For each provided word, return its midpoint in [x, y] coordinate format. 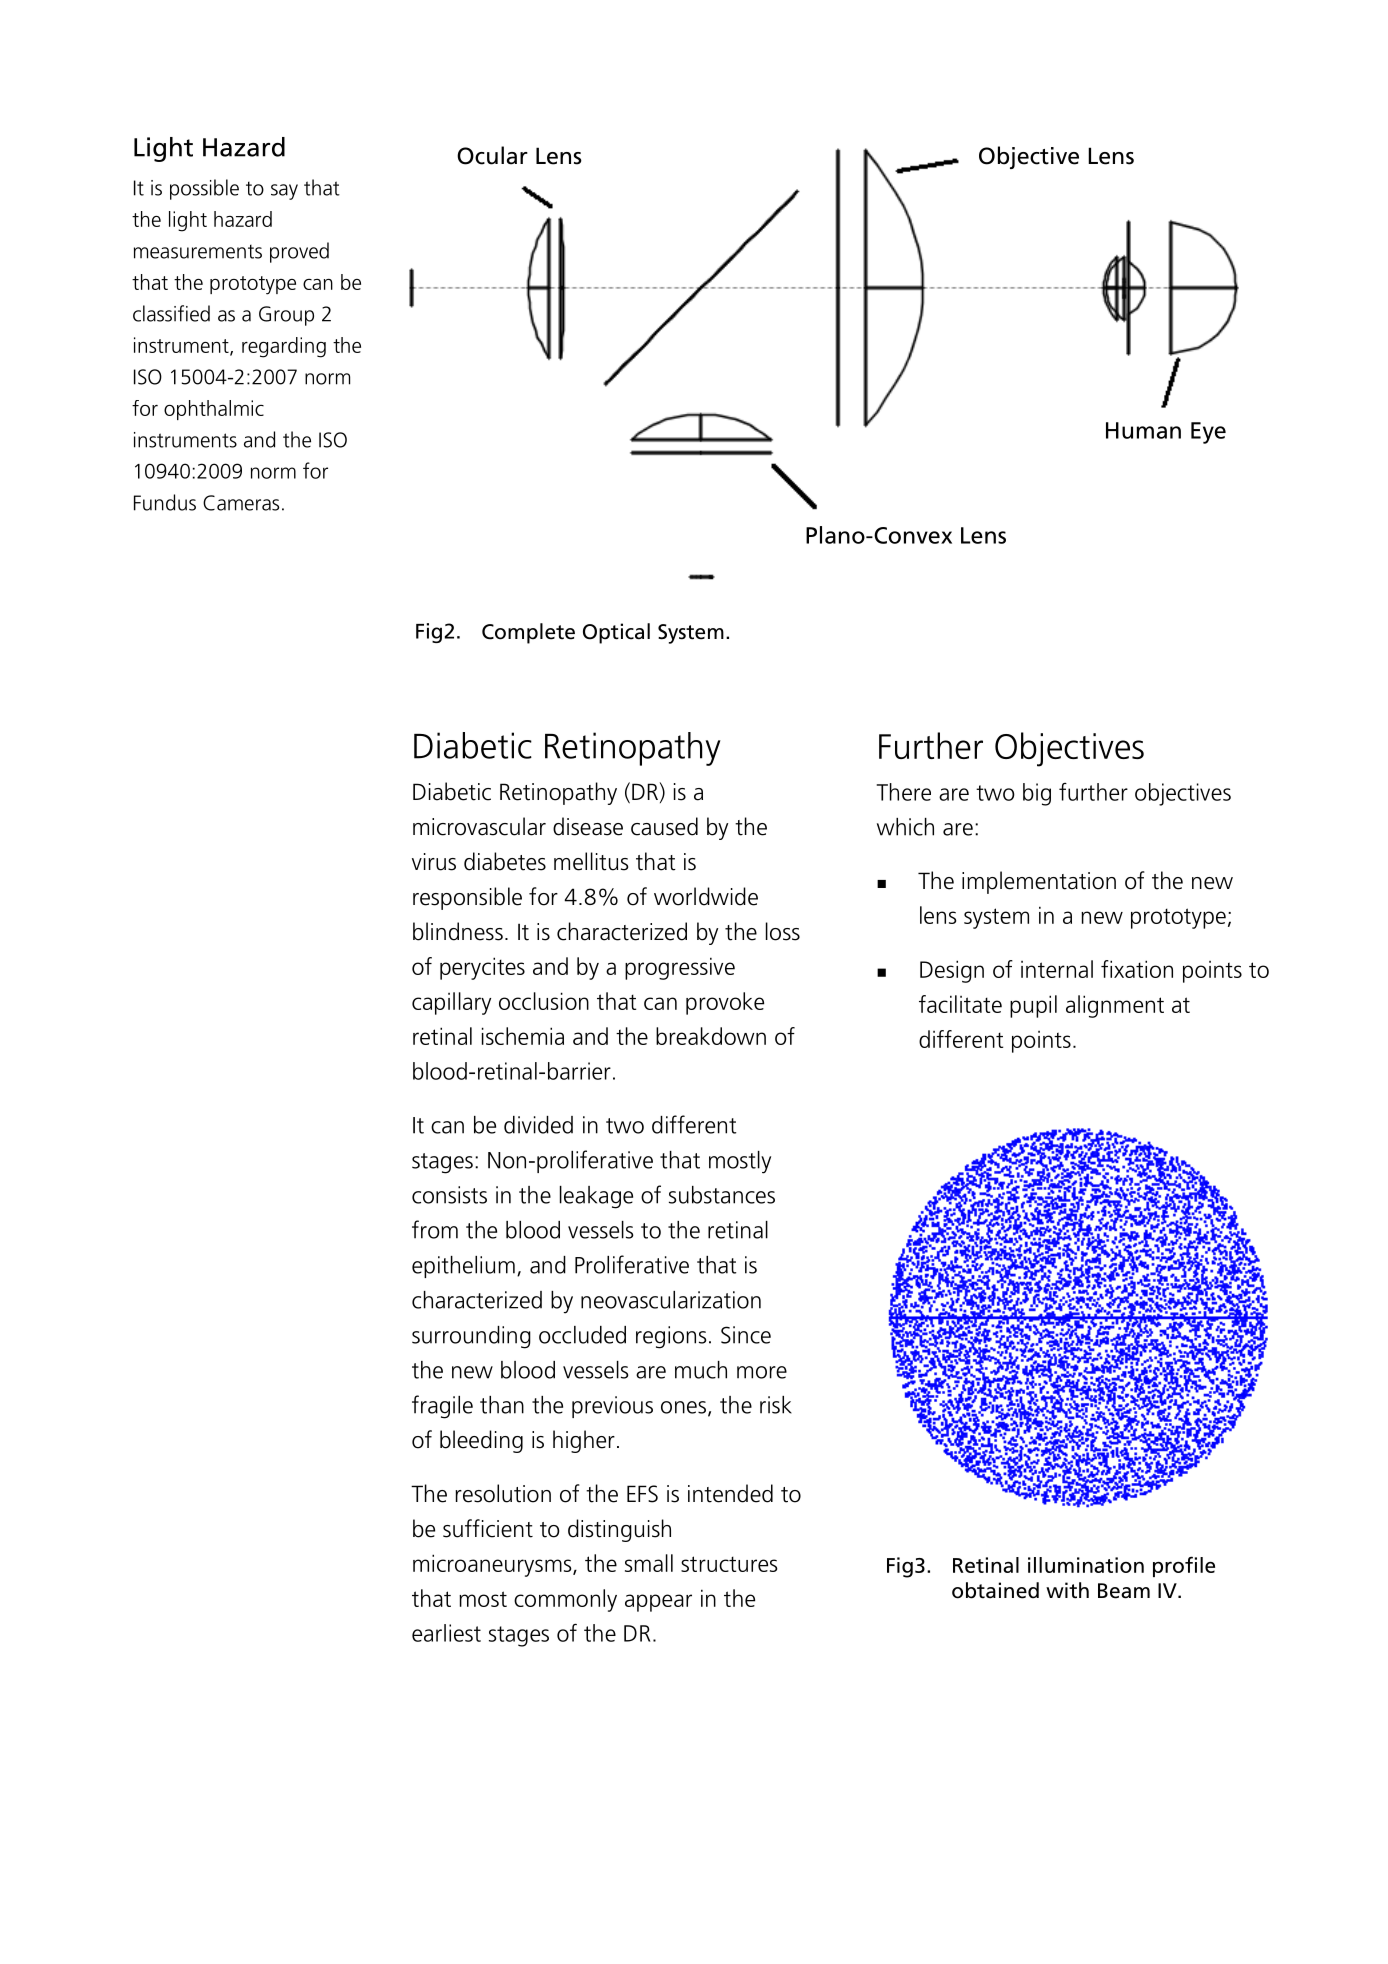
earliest [446, 1633]
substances [722, 1195]
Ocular [492, 155]
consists [449, 1195]
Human [1143, 430]
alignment [1115, 1006]
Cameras [241, 503]
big [1037, 794]
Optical [616, 633]
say [284, 192]
